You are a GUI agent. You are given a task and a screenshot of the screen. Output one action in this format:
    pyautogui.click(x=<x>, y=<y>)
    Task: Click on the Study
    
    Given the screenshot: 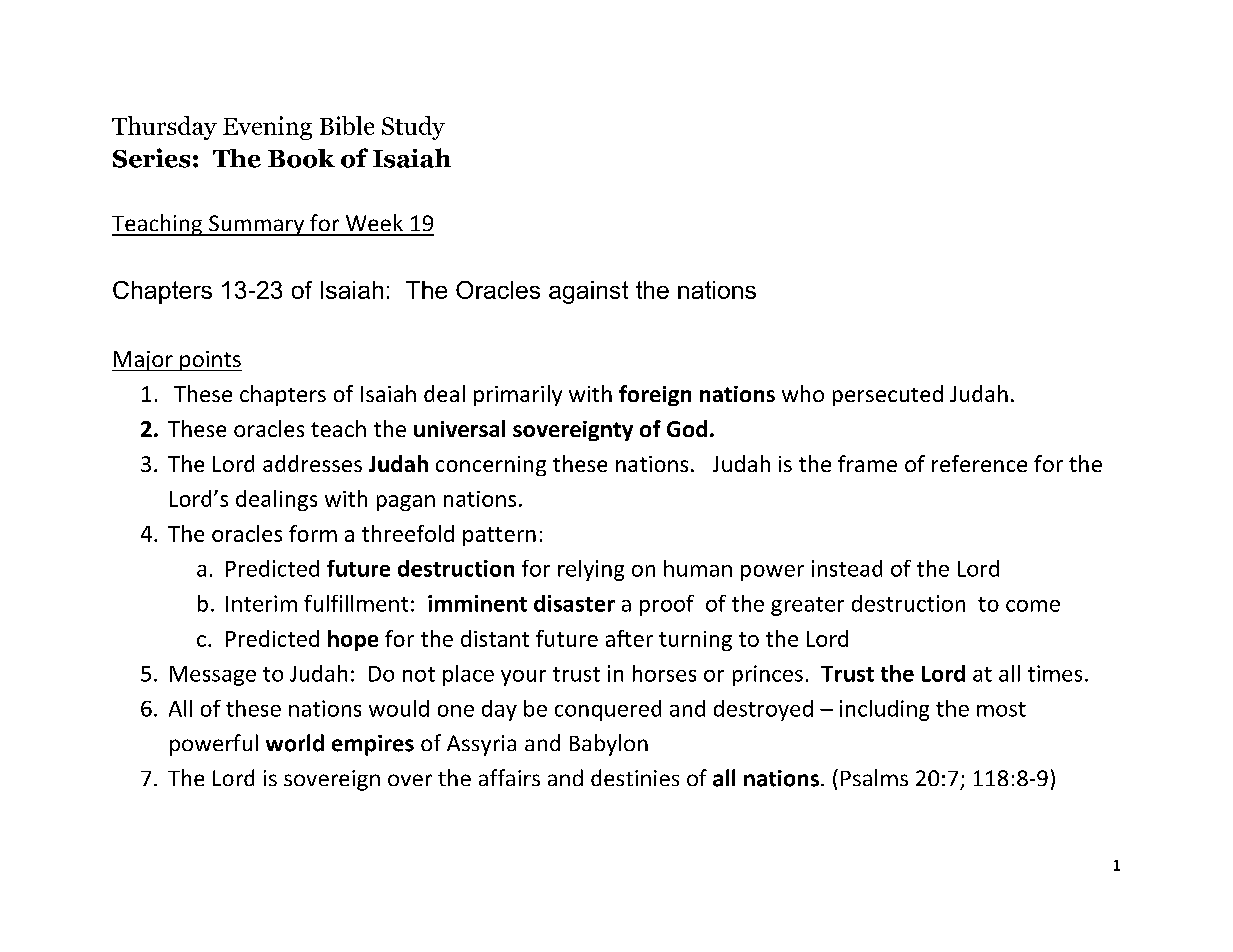 What is the action you would take?
    pyautogui.click(x=413, y=128)
